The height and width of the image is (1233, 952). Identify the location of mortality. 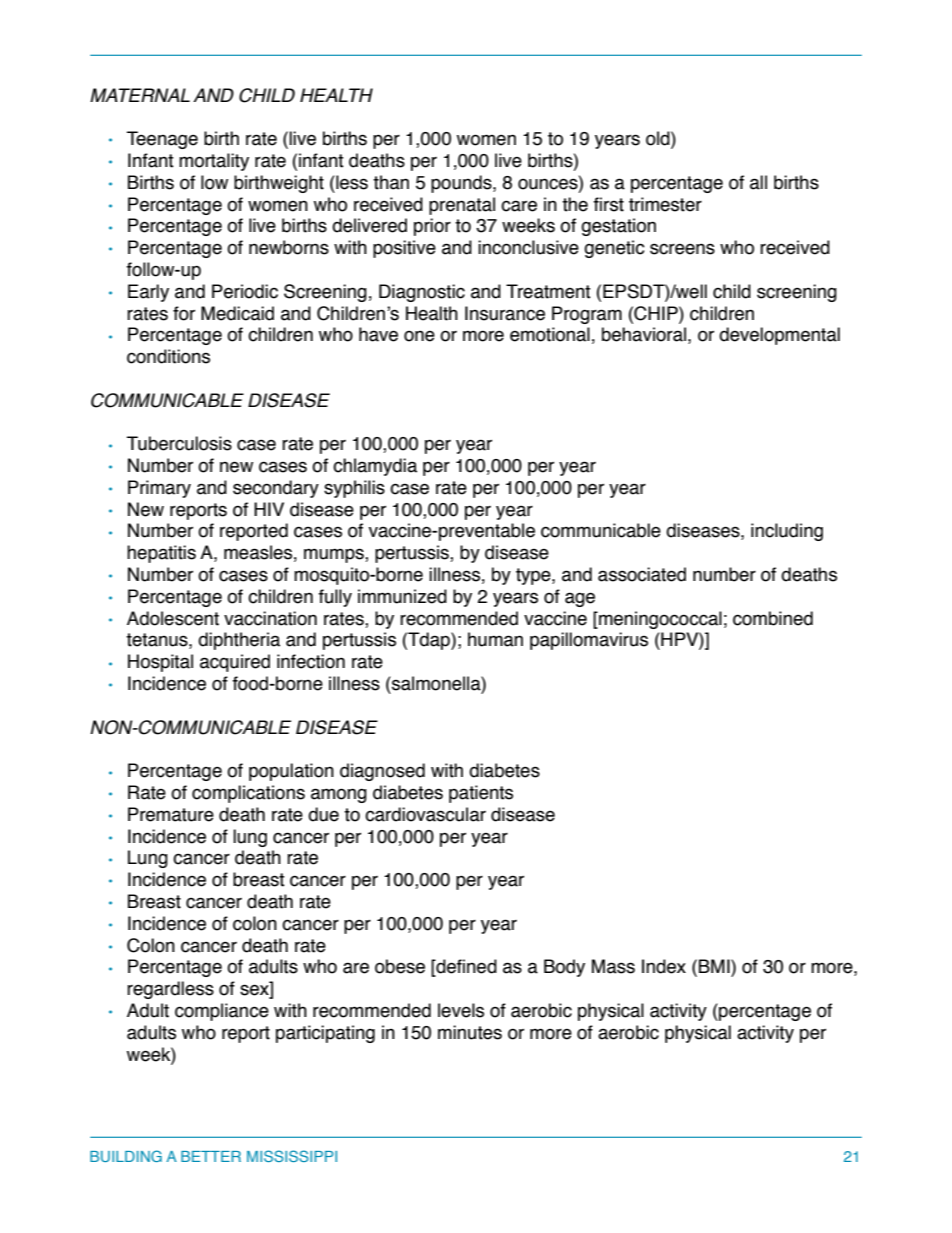
(214, 162).
